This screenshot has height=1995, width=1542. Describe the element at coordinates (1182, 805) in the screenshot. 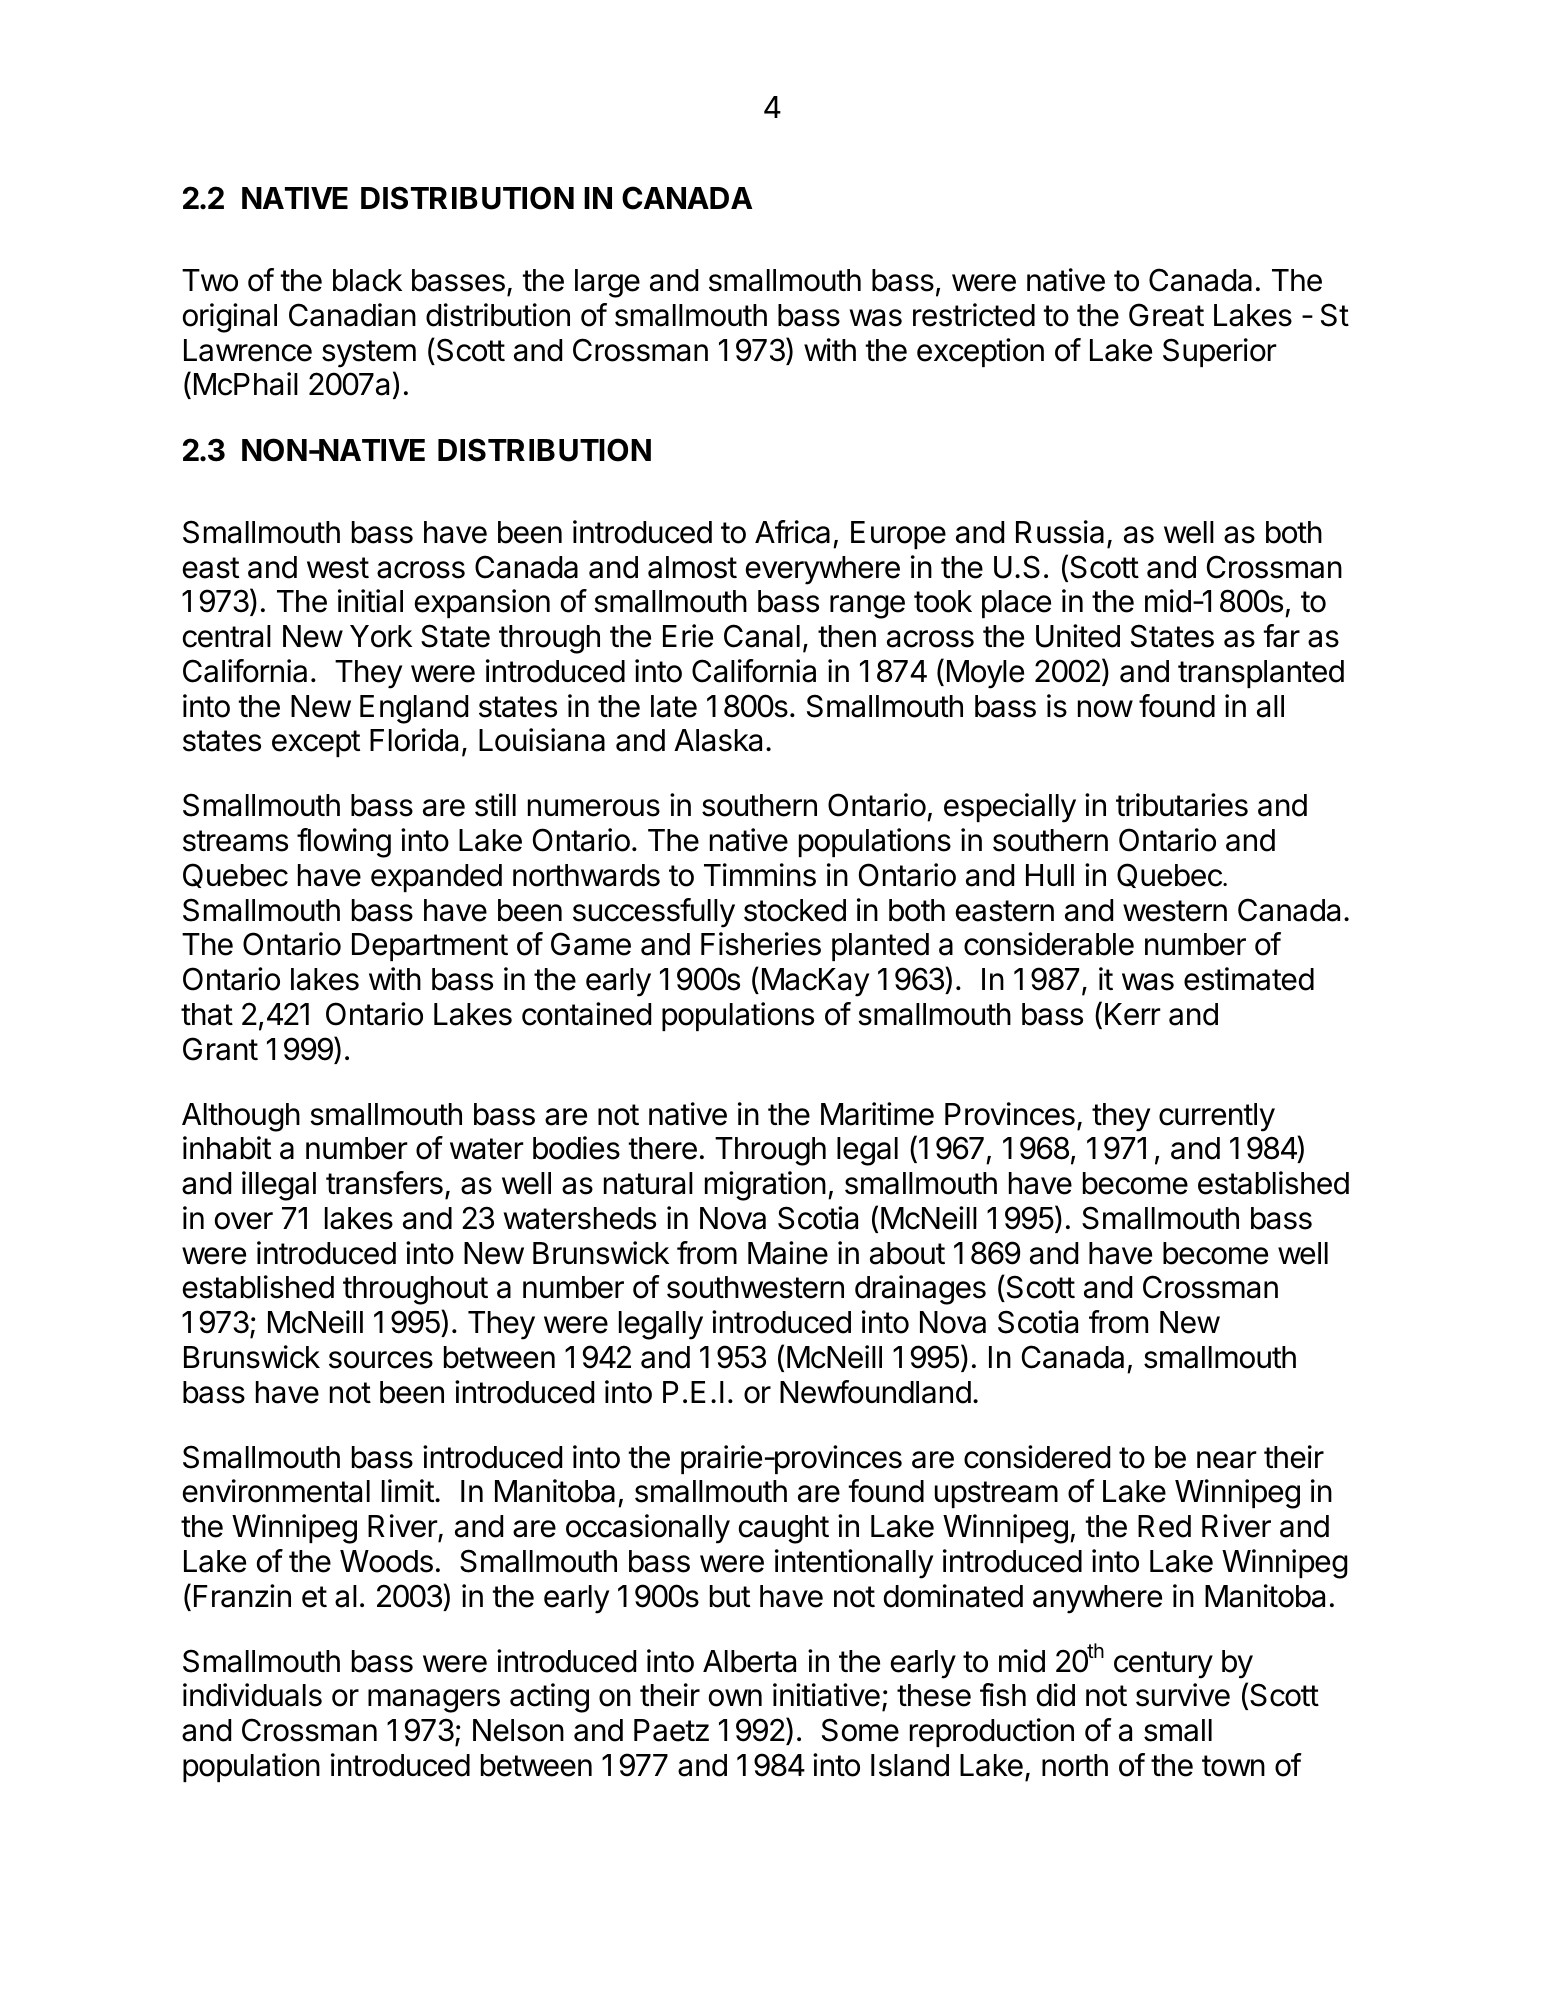

I see `tributaries` at that location.
